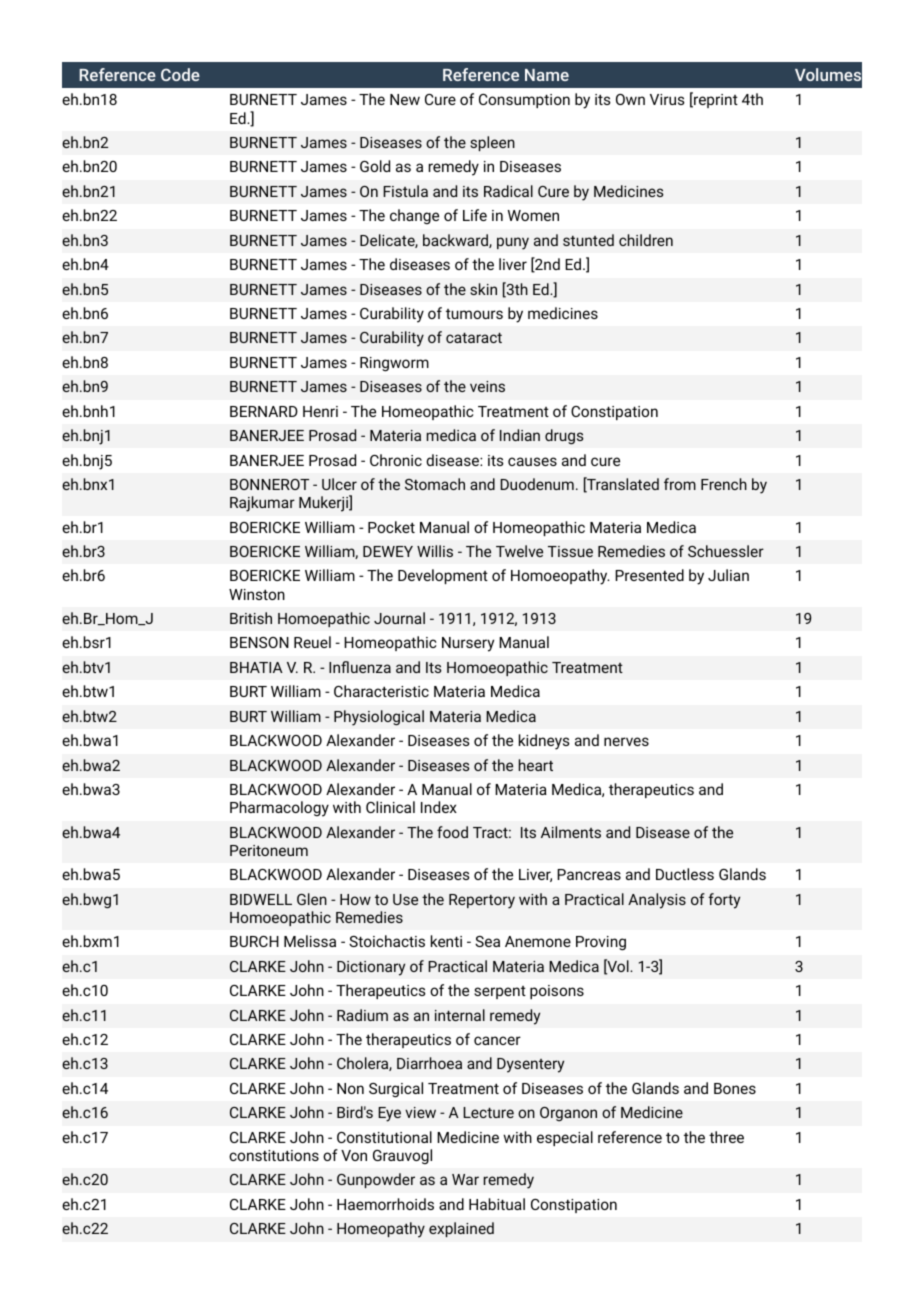 Image resolution: width=924 pixels, height=1308 pixels. Describe the element at coordinates (180, 74) in the screenshot. I see `Code` at that location.
